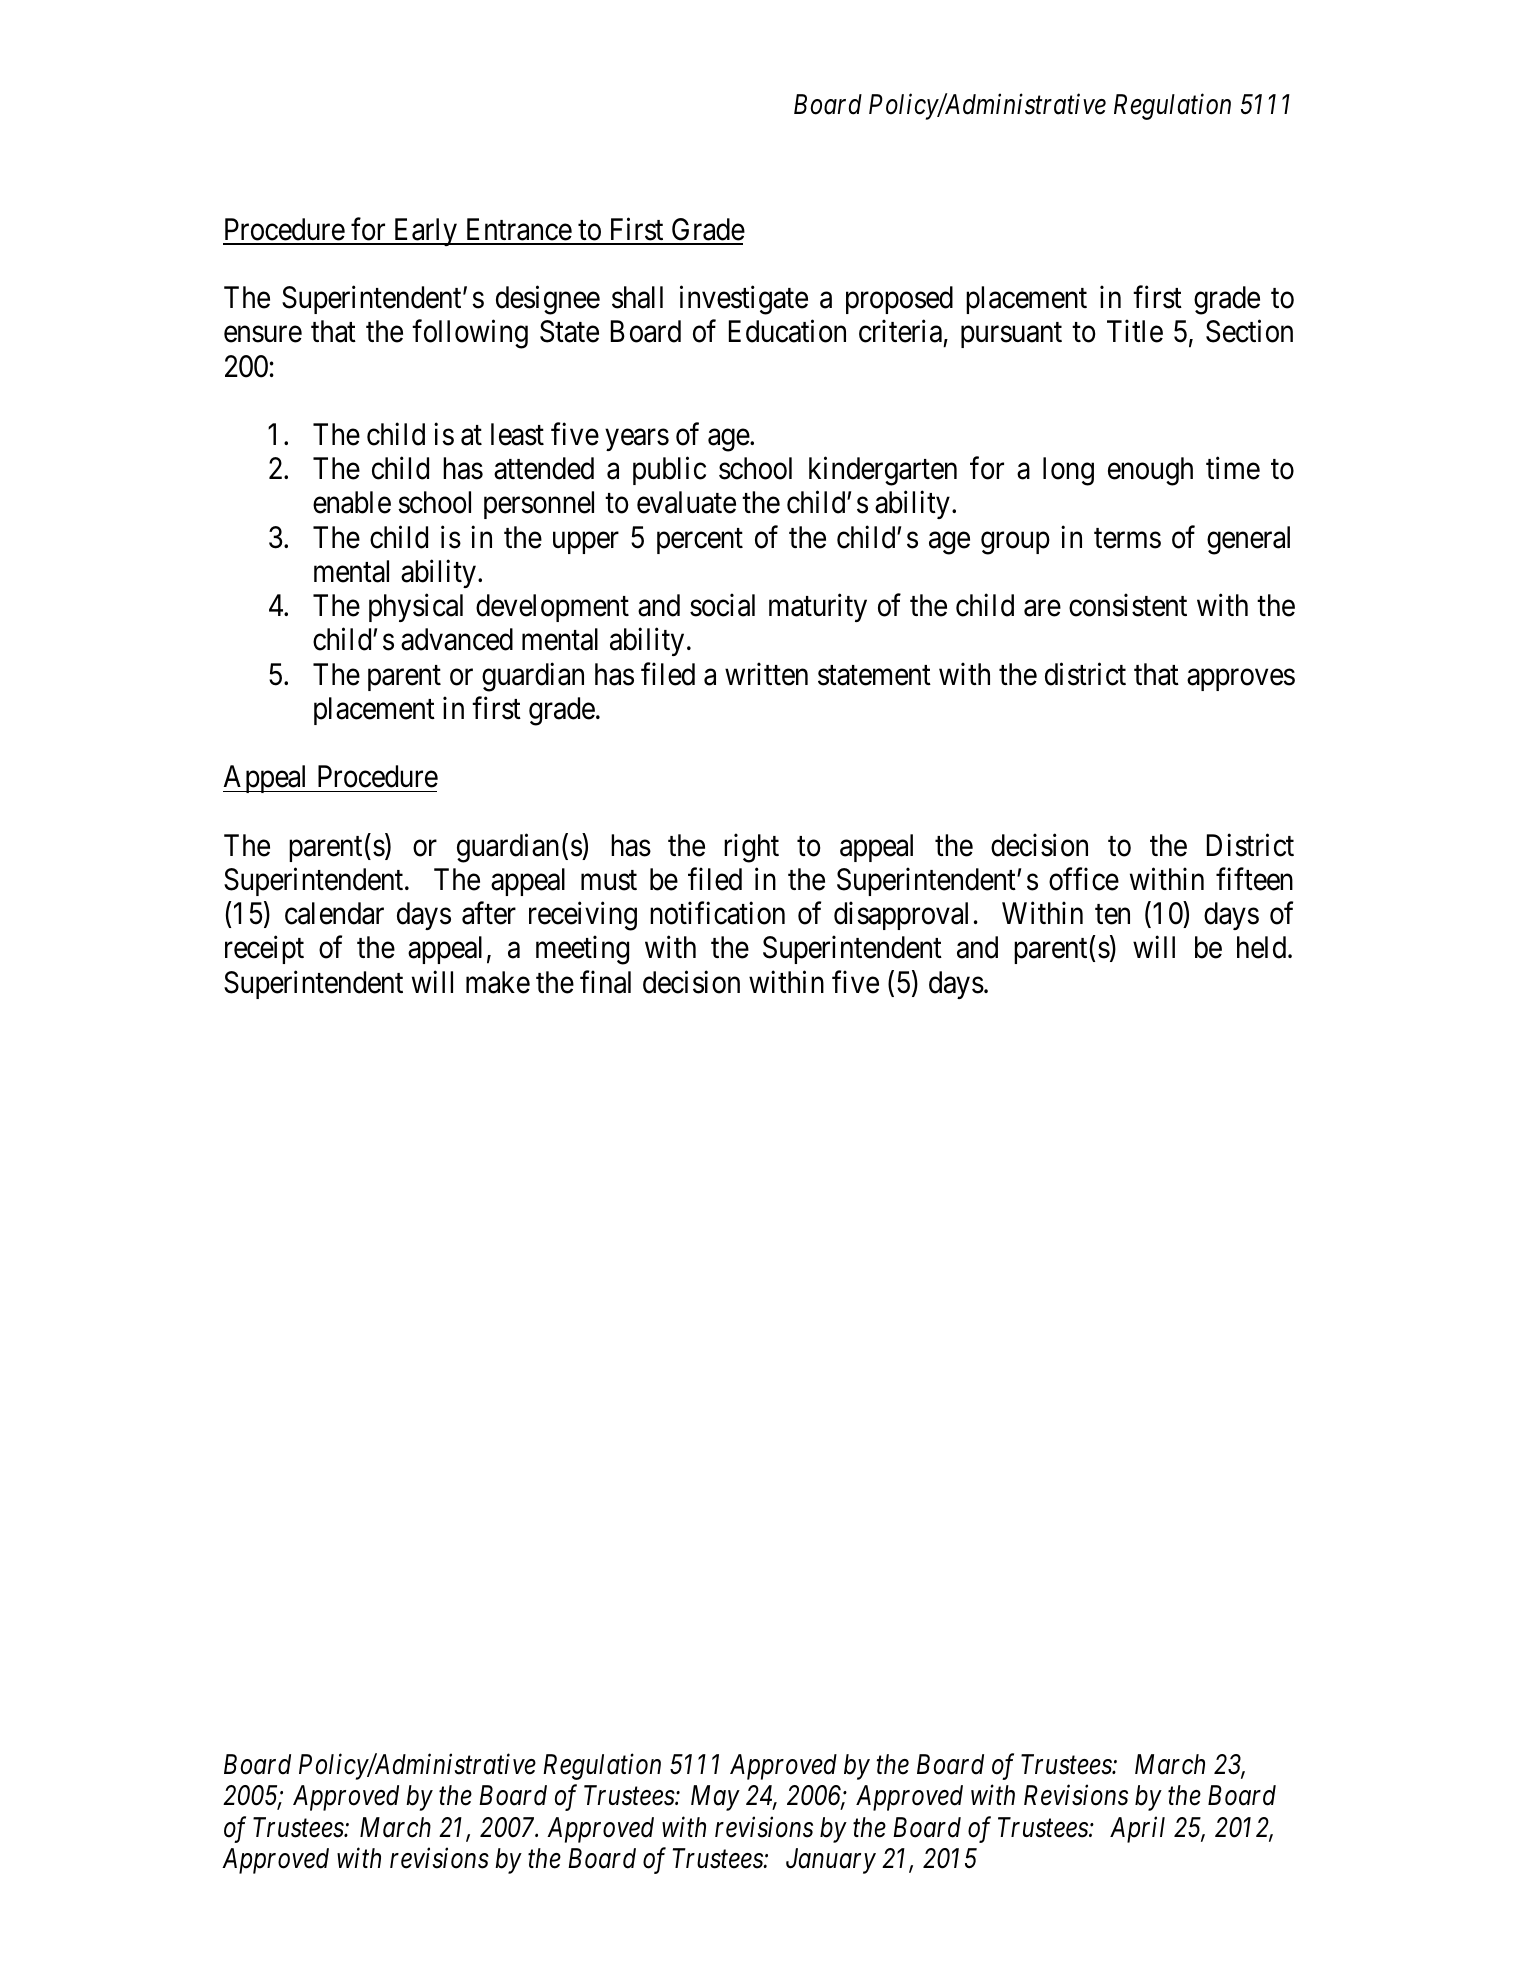 Image resolution: width=1517 pixels, height=1964 pixels. I want to click on April, so click(1137, 1829).
